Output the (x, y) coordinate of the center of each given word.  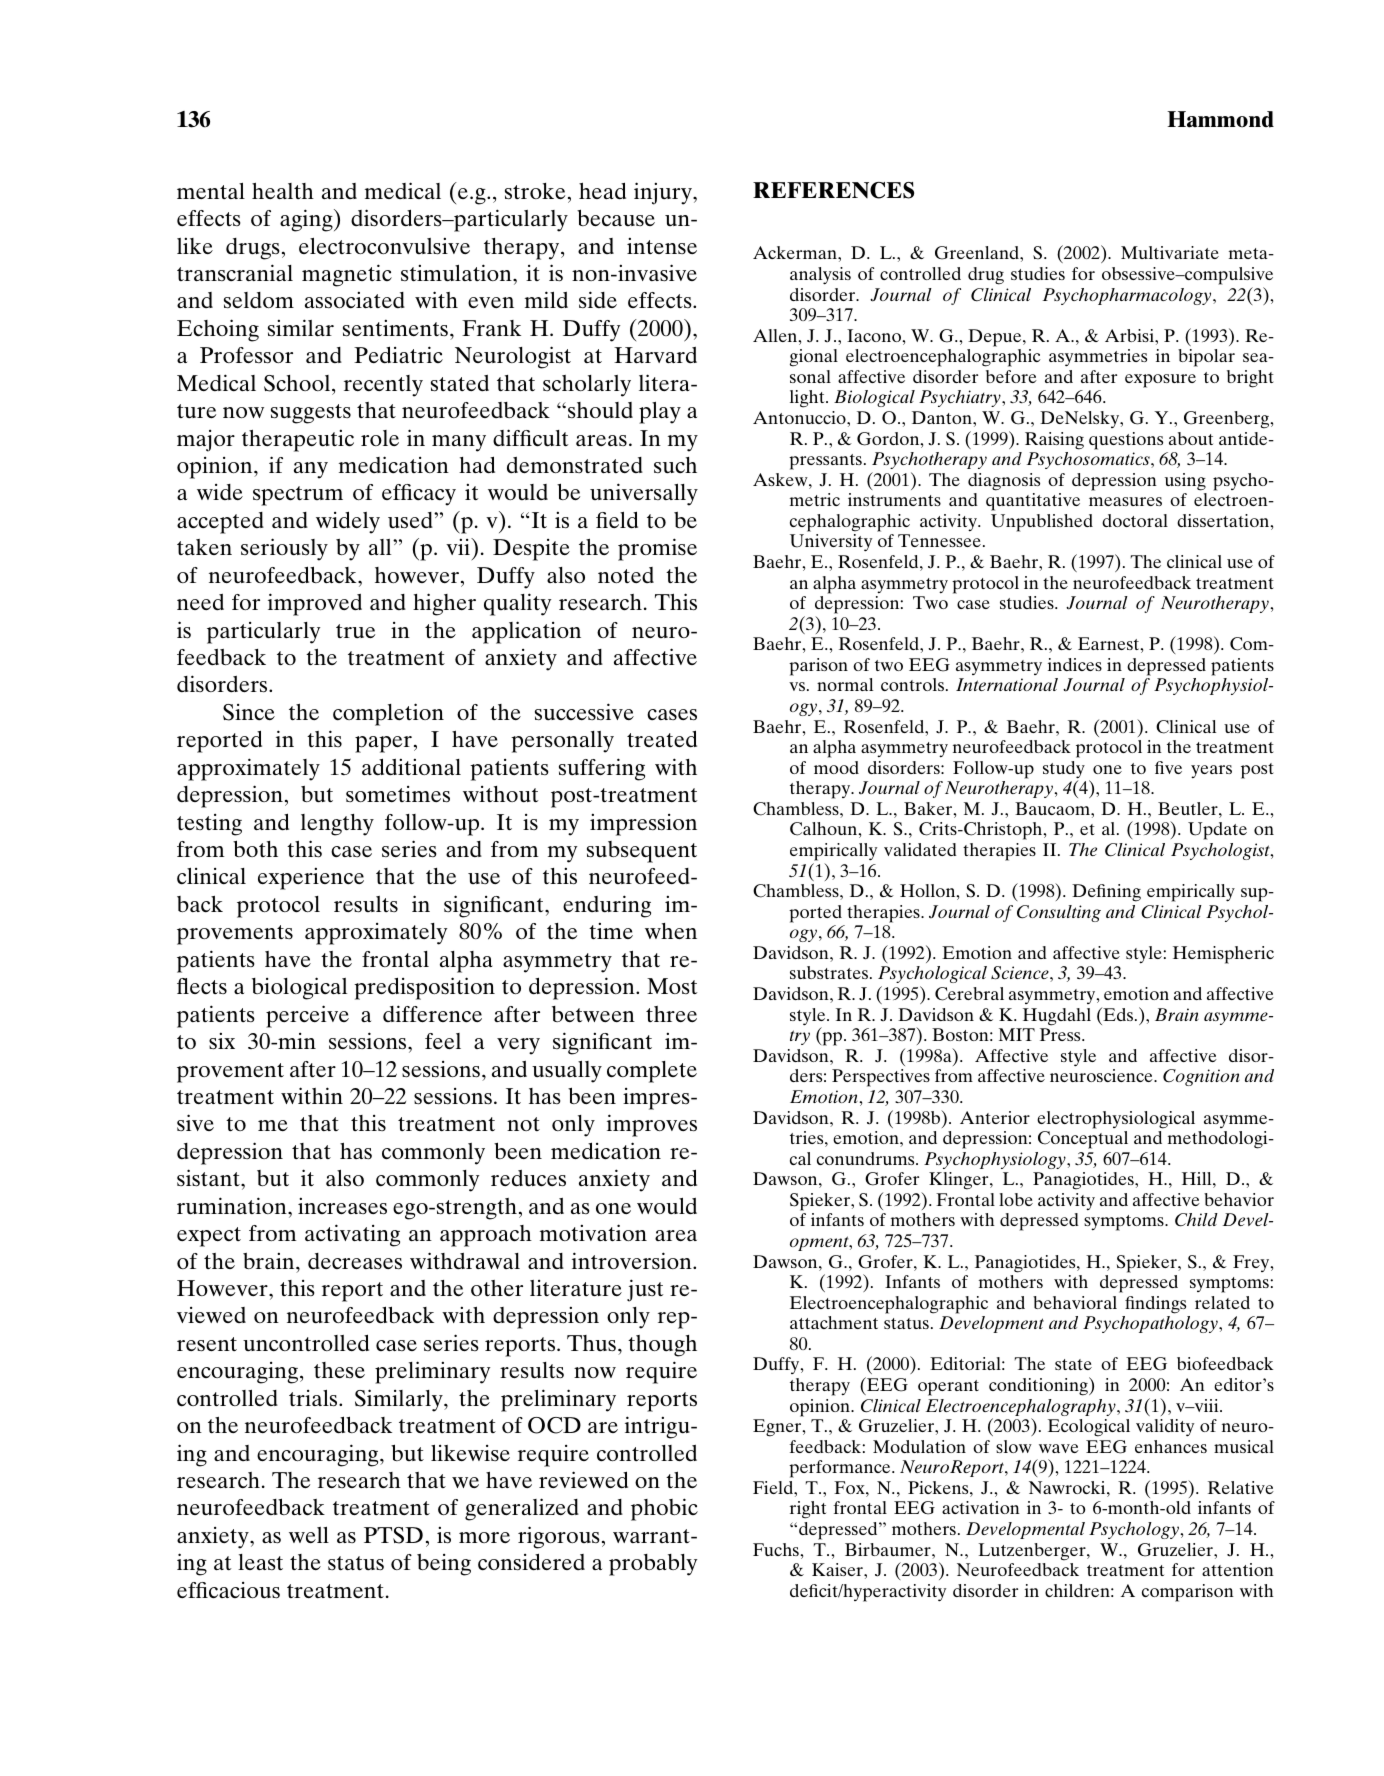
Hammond (1220, 119)
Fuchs (777, 1549)
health (283, 191)
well (309, 1535)
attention (1238, 1569)
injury (664, 193)
